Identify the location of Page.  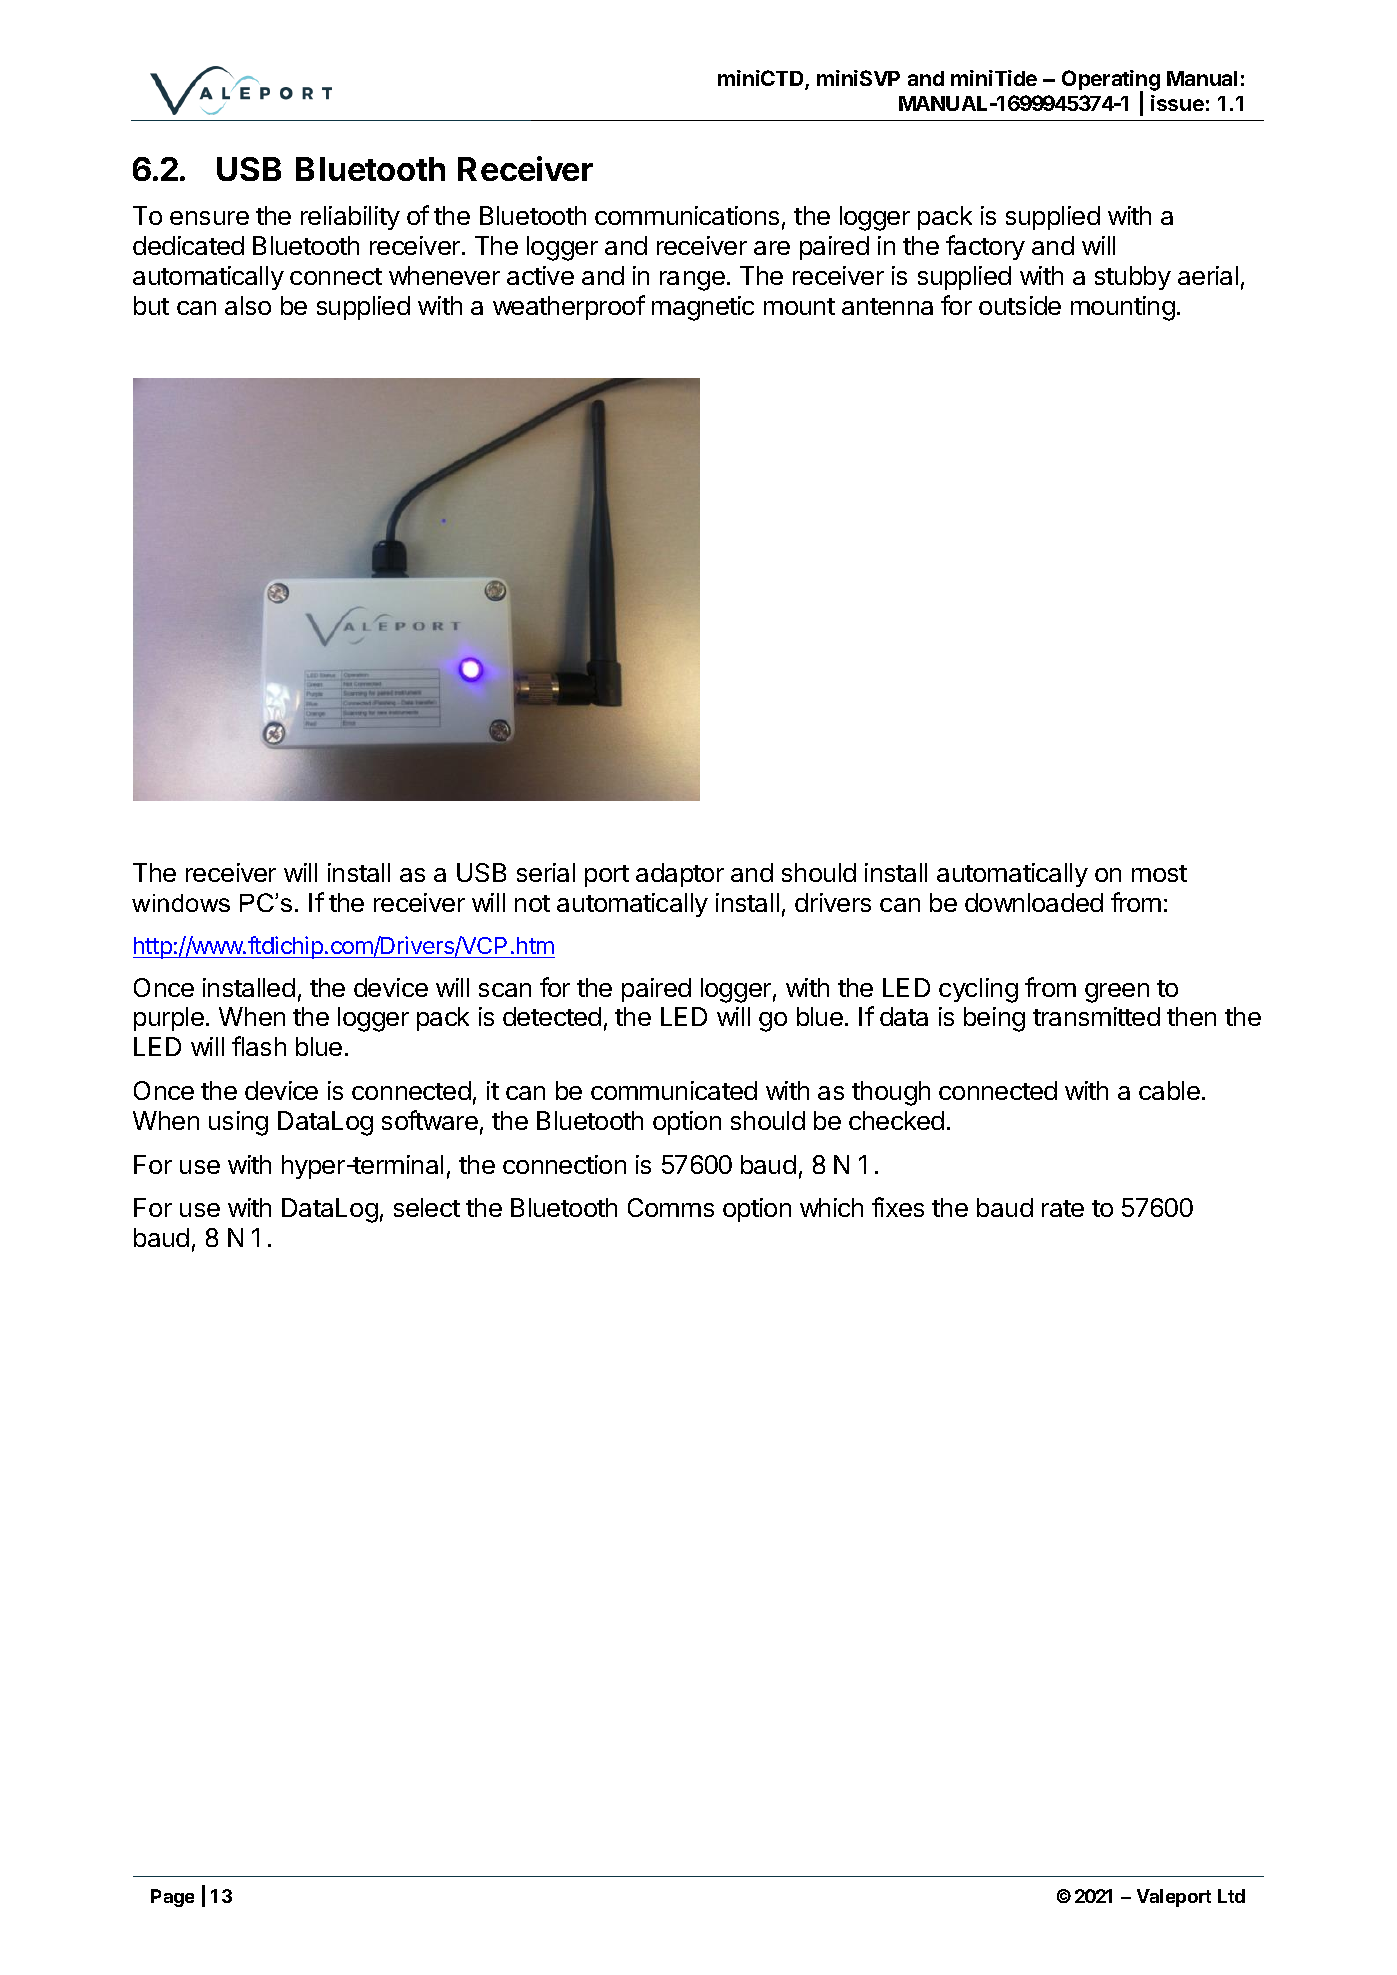
(172, 1898).
